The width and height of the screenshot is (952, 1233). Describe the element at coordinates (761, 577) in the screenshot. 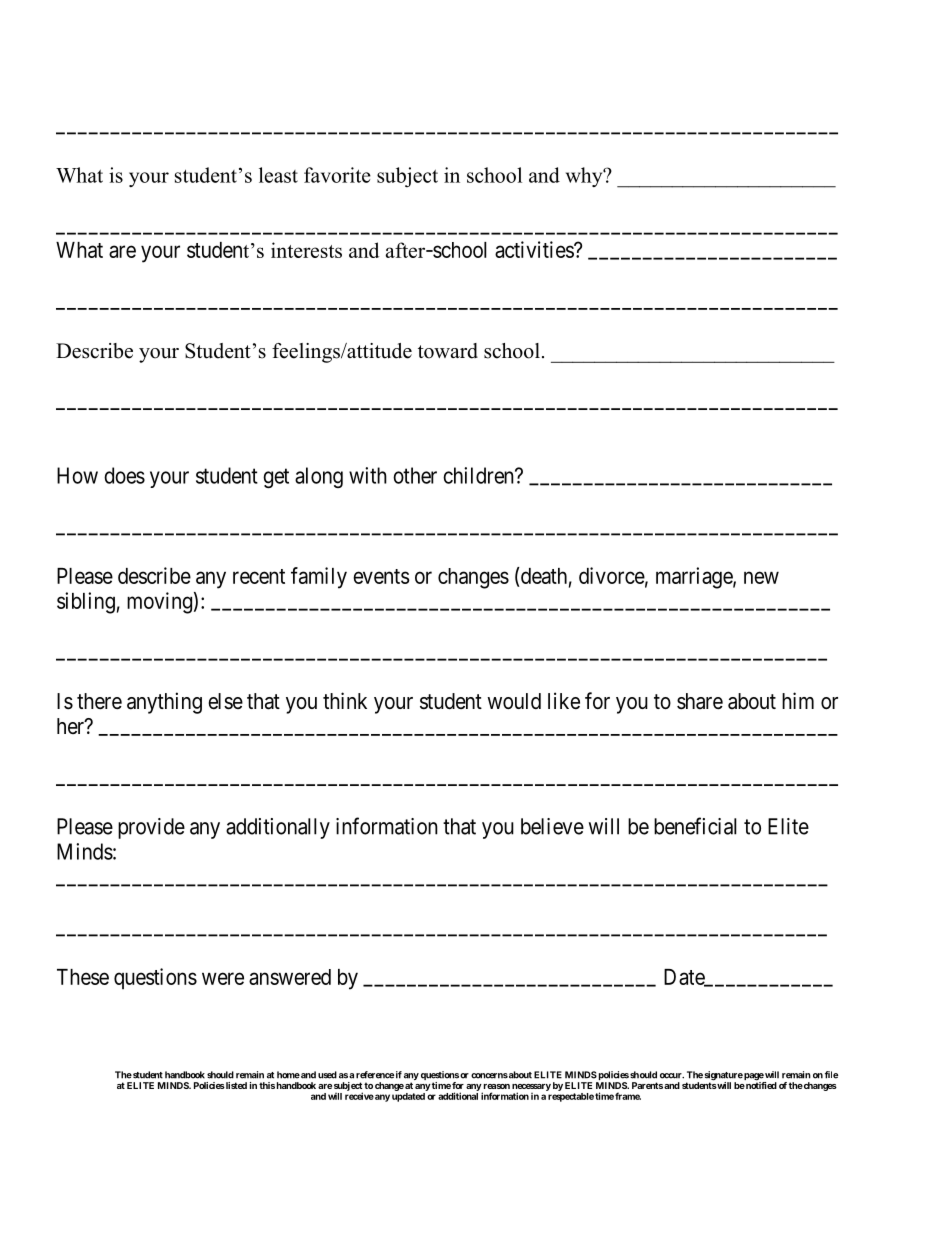

I see `new` at that location.
